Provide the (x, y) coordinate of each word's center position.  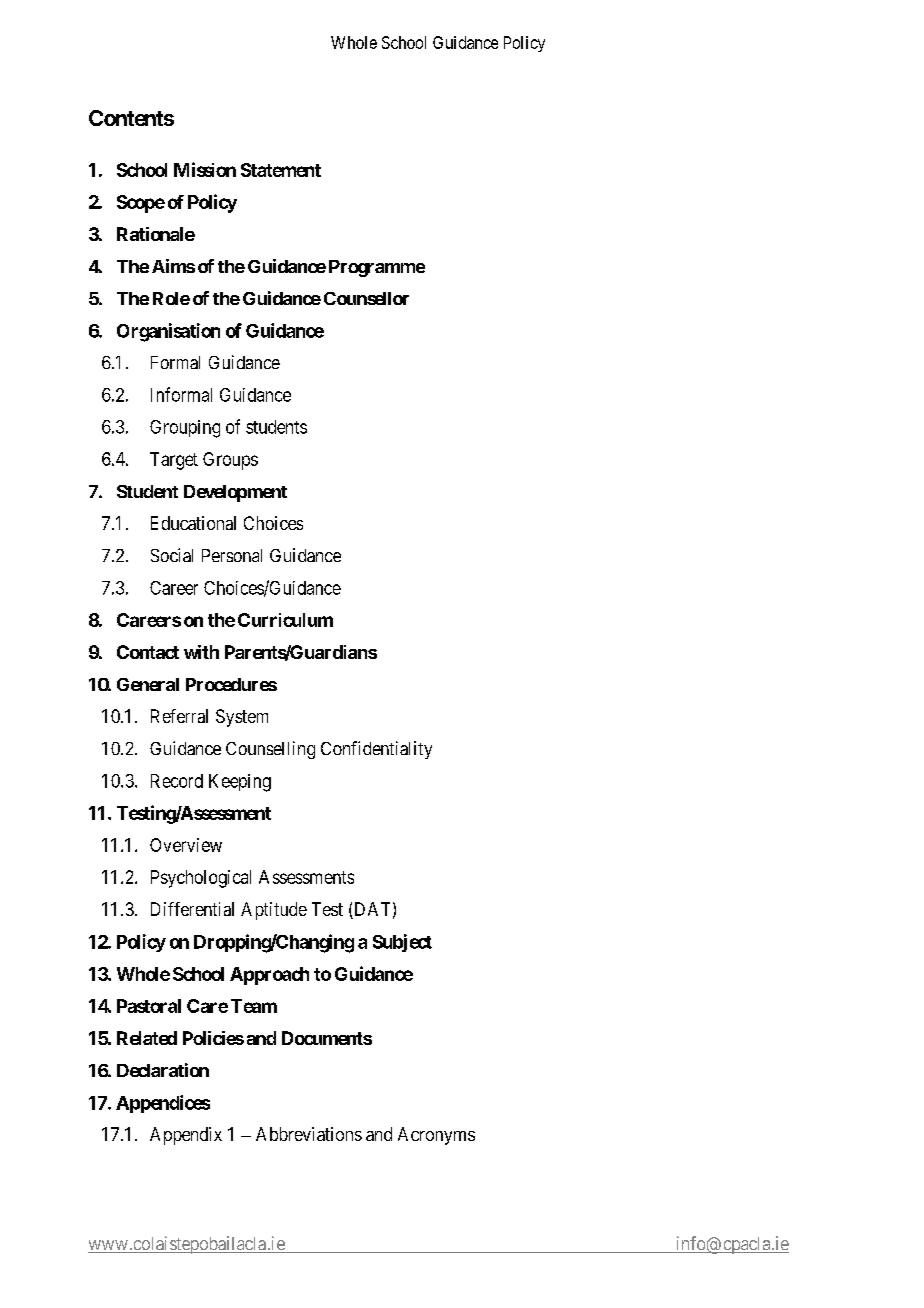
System (242, 718)
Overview (186, 845)
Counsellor (366, 298)
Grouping (185, 429)
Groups (230, 461)
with (201, 652)
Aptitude (274, 911)
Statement (281, 170)
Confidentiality (376, 750)
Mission (205, 169)
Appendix (186, 1136)
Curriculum (285, 620)
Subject (402, 943)
